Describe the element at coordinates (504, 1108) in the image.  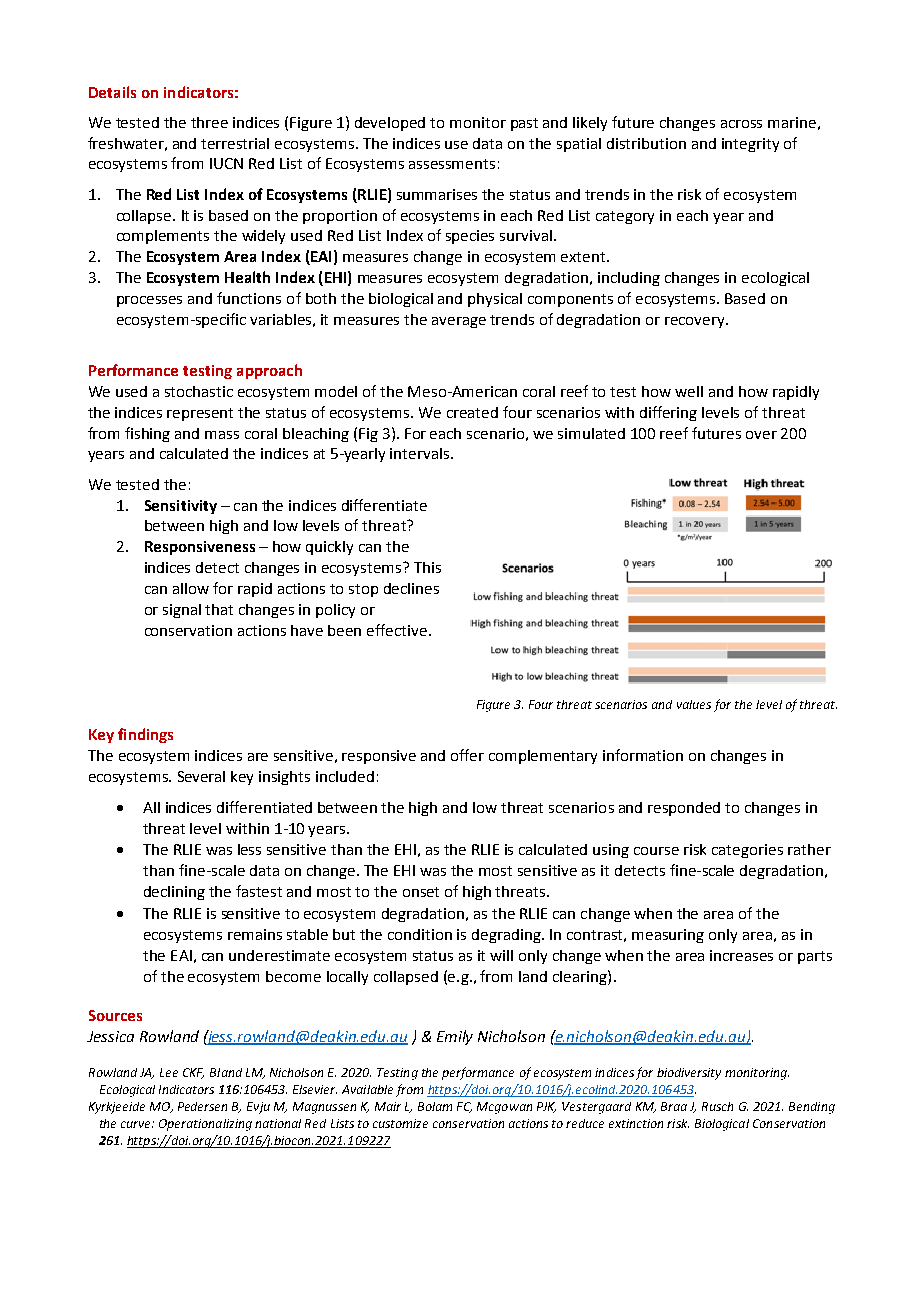
I see `Mcgowan` at that location.
